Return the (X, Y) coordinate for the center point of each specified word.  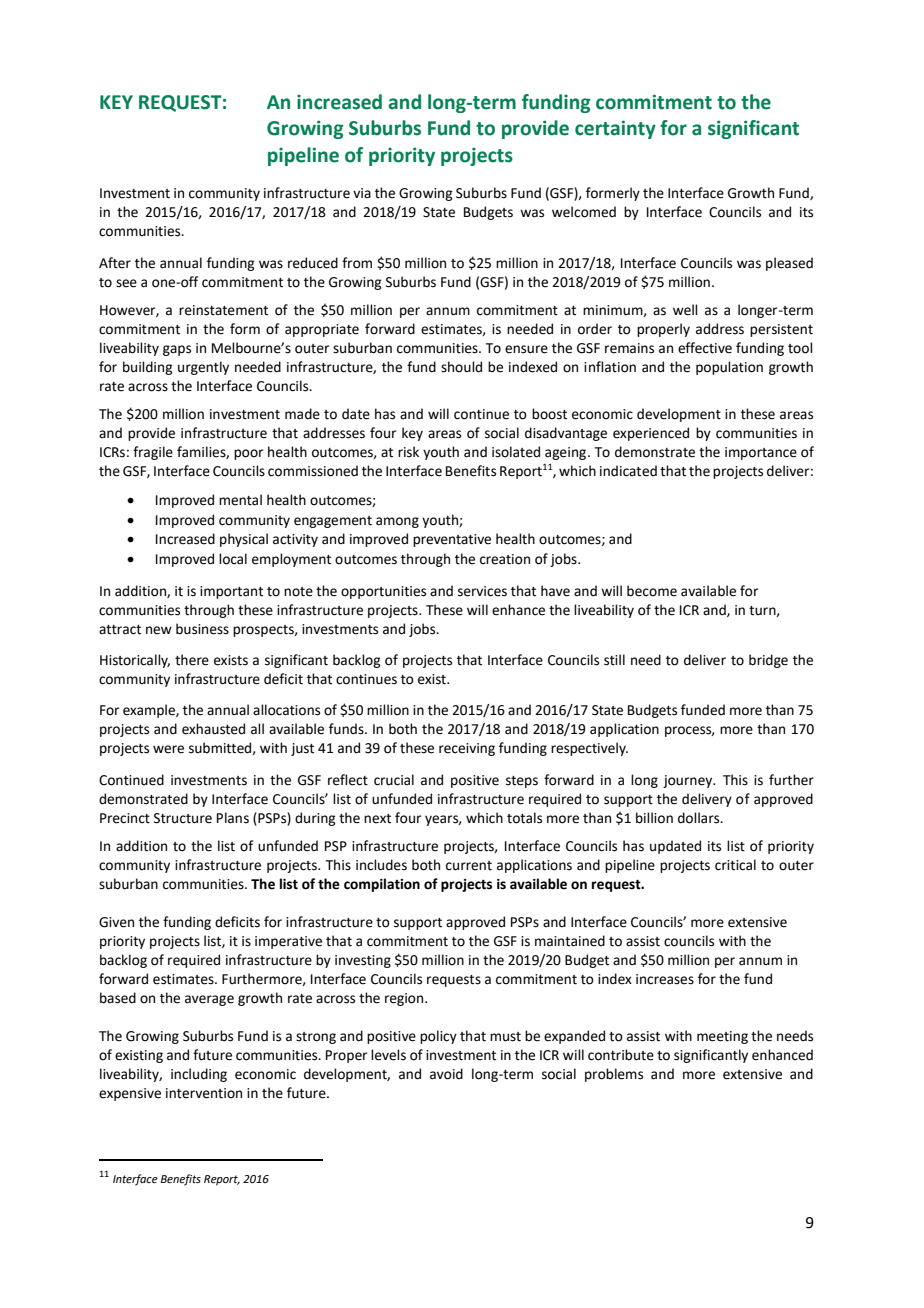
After (115, 263)
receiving (467, 749)
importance (761, 453)
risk (408, 452)
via (362, 193)
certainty (615, 129)
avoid (446, 1074)
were (168, 749)
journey (689, 781)
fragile (153, 453)
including (199, 1075)
